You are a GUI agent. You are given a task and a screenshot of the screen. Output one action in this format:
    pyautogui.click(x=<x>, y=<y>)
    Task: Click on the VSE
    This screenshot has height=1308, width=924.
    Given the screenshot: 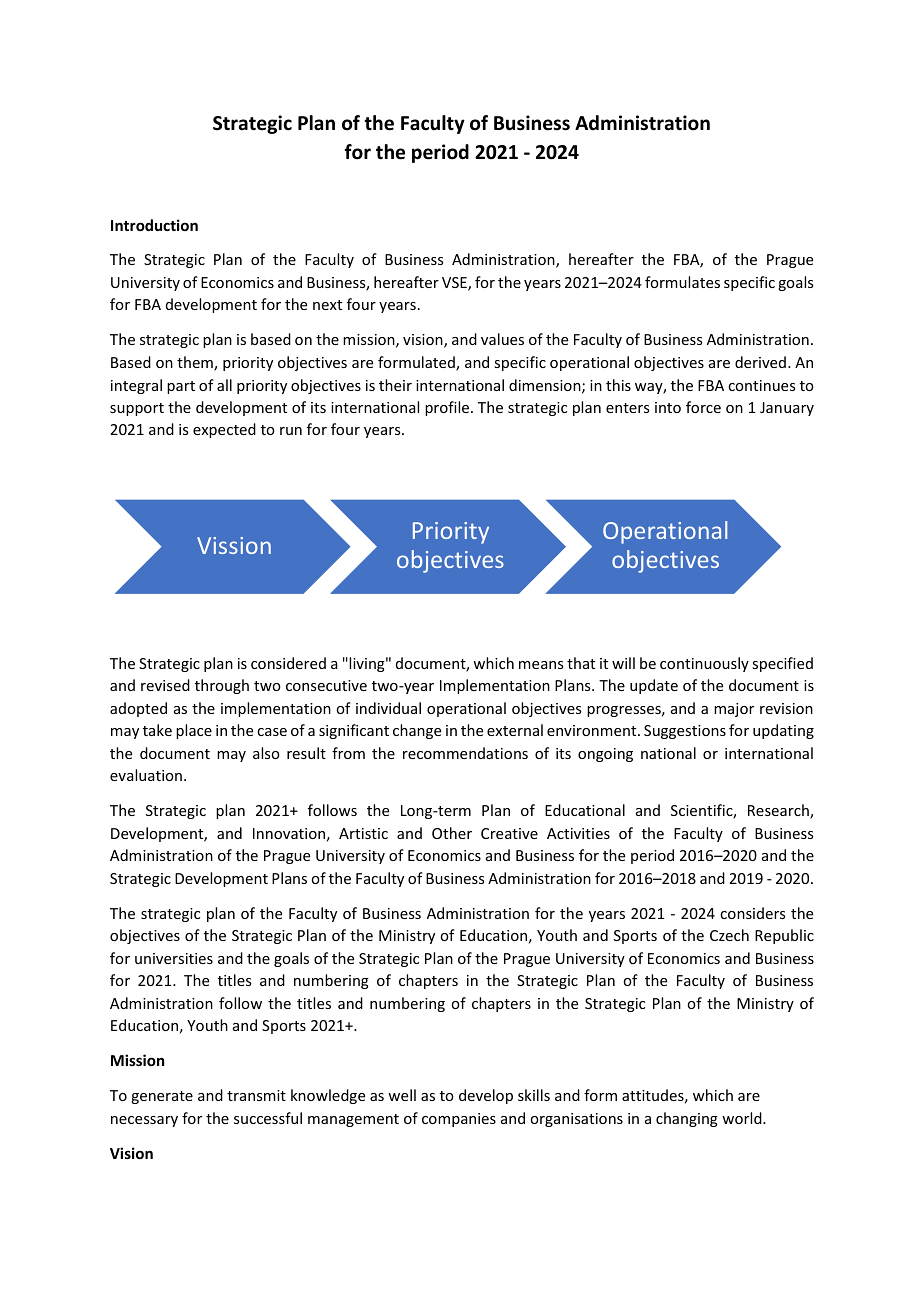 What is the action you would take?
    pyautogui.click(x=455, y=284)
